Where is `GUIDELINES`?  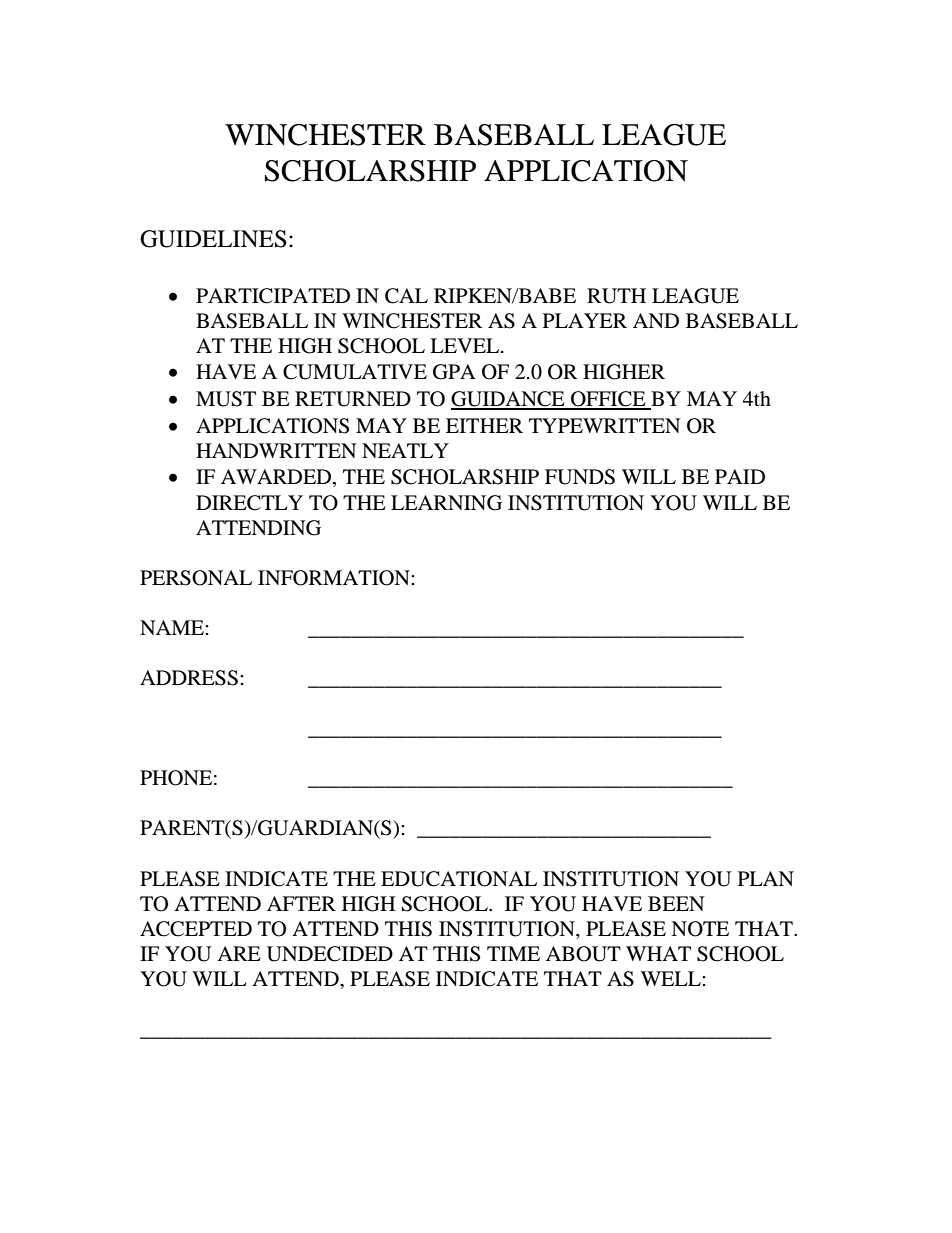
GUIDELINES is located at coordinates (213, 239).
